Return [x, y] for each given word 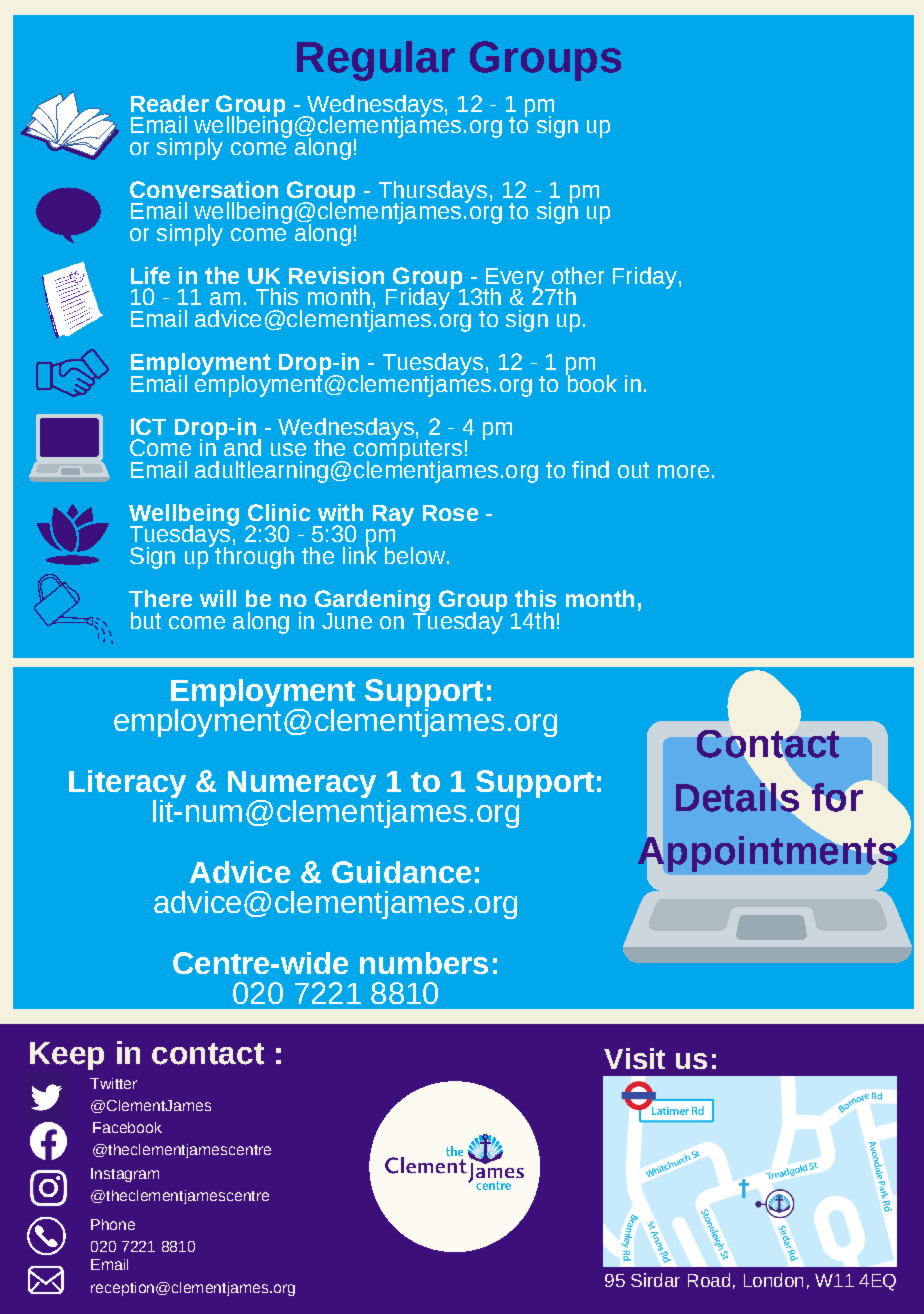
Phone [113, 1224]
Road [709, 1280]
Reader [170, 103]
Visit [634, 1058]
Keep [67, 1056]
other [578, 275]
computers [408, 451]
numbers [424, 963]
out [633, 470]
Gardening [372, 602]
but [146, 620]
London [773, 1280]
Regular [376, 61]
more [683, 471]
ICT [148, 426]
